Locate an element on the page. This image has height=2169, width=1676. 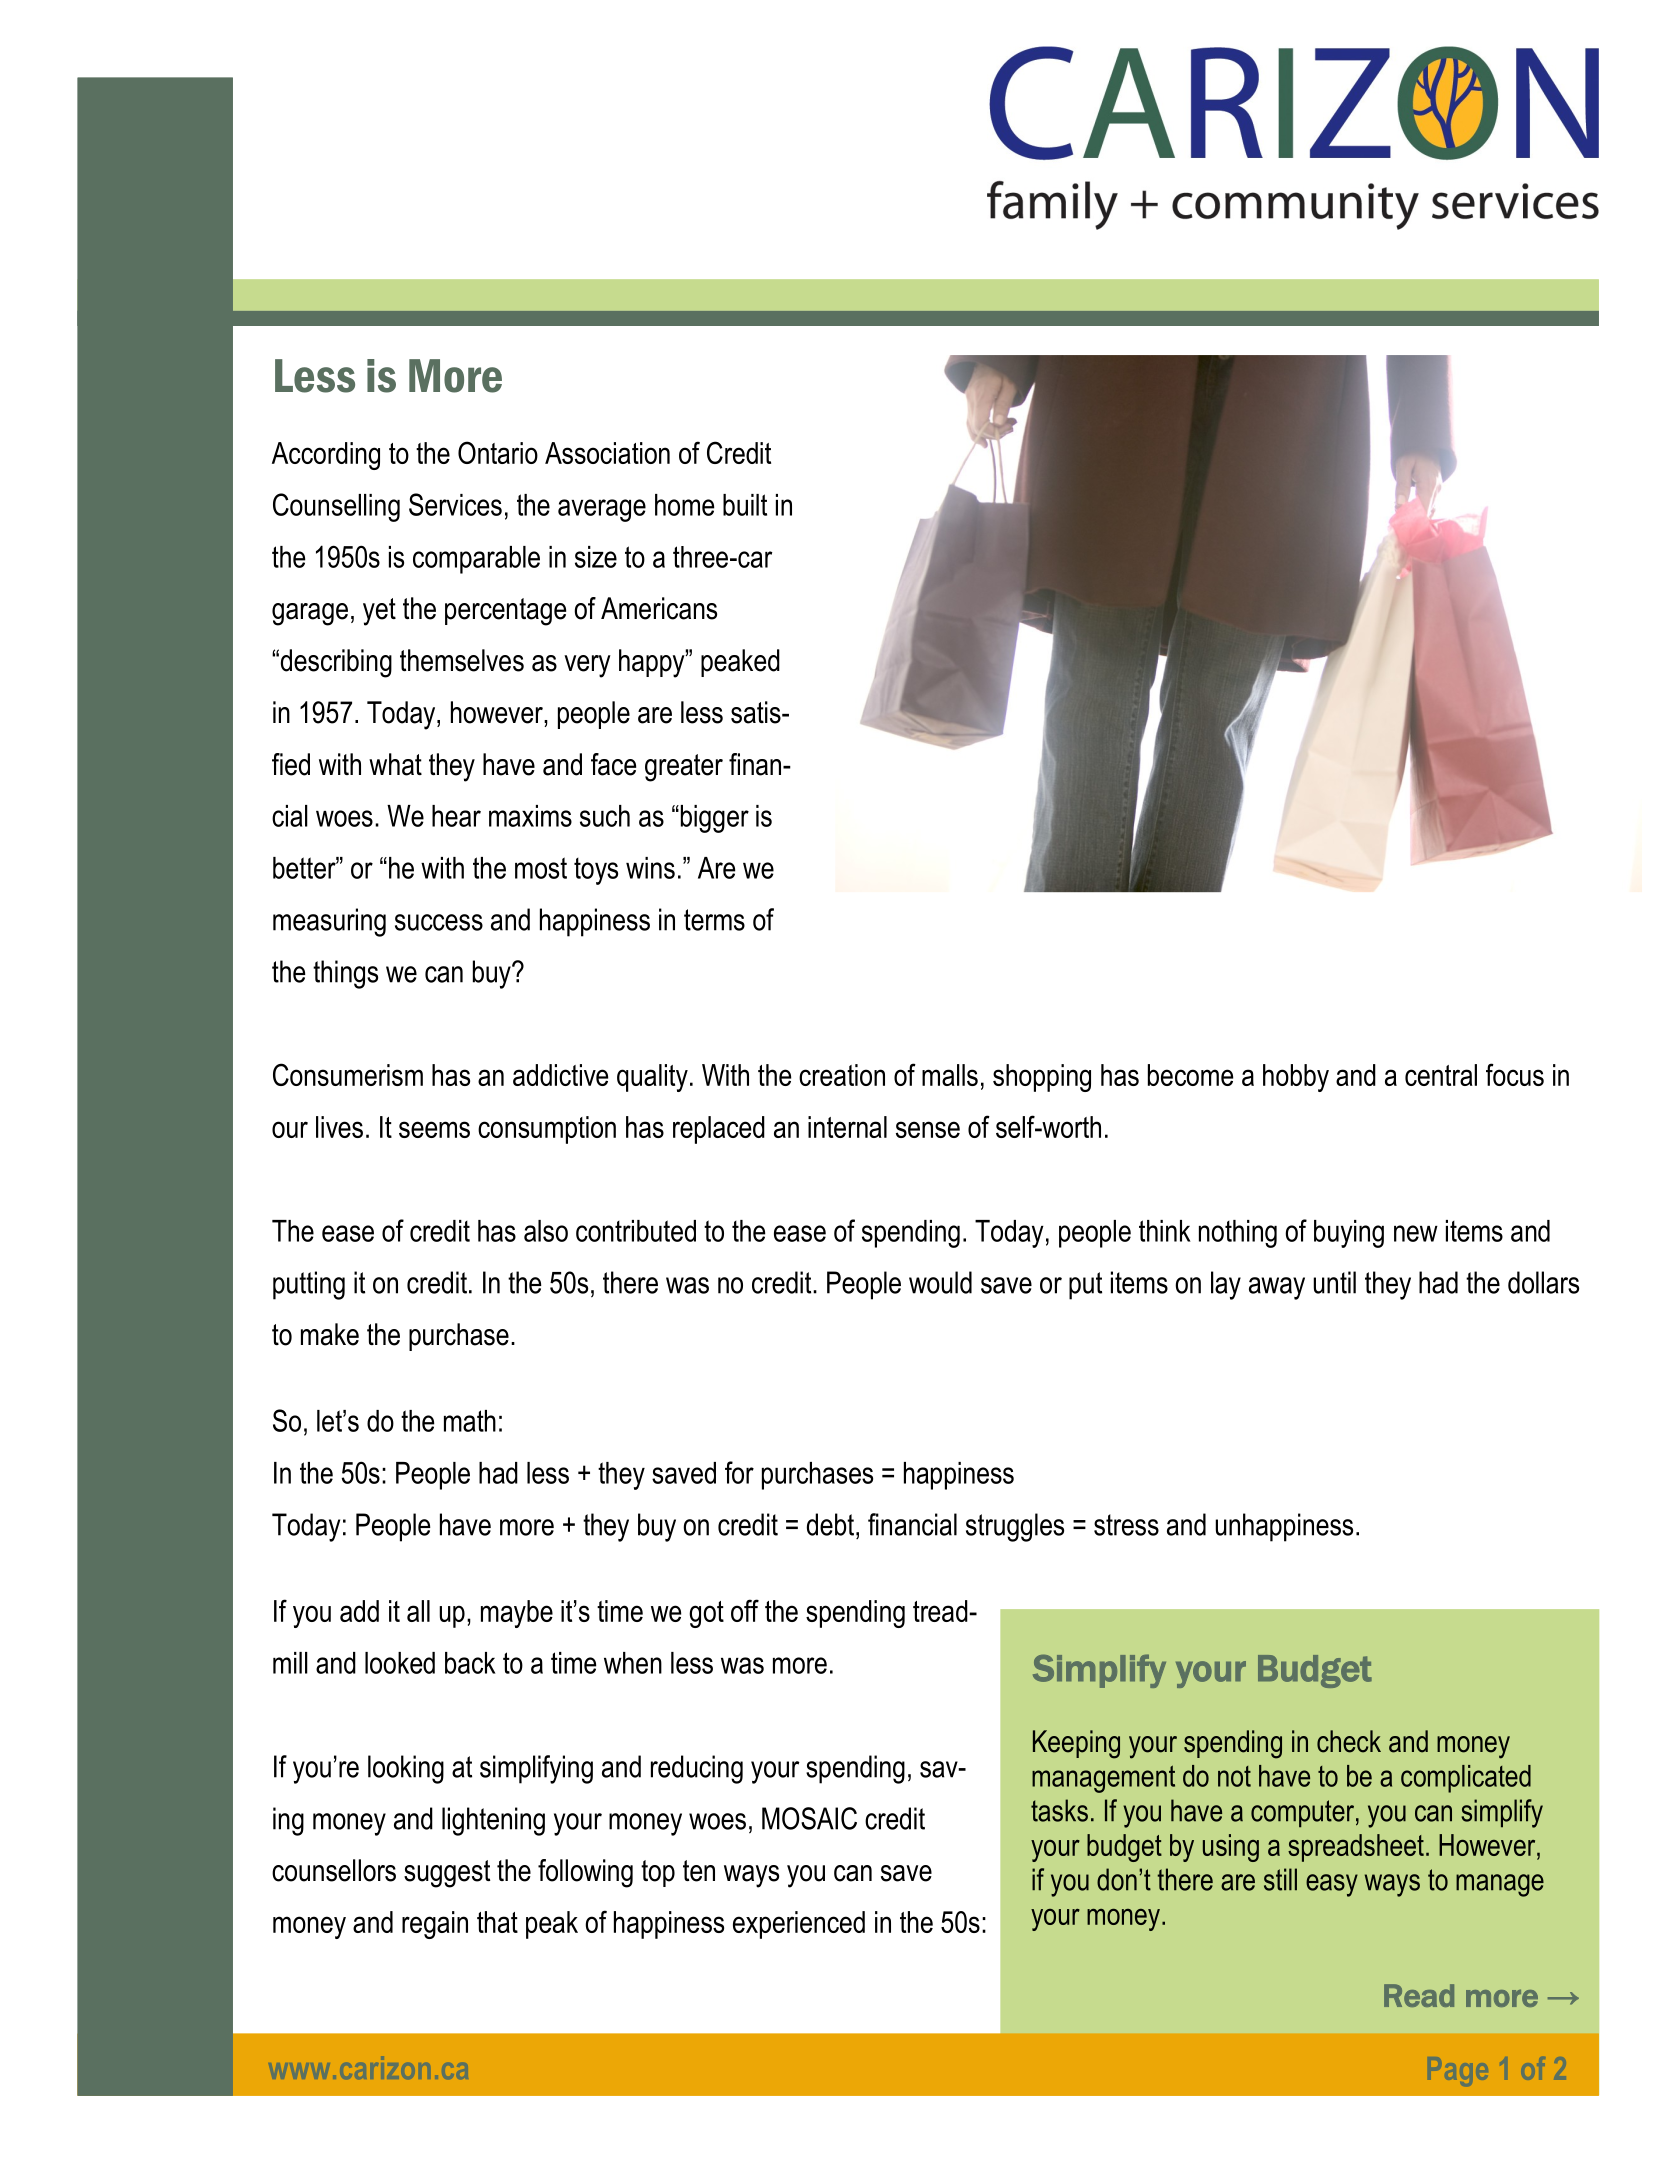
home is located at coordinates (684, 505).
